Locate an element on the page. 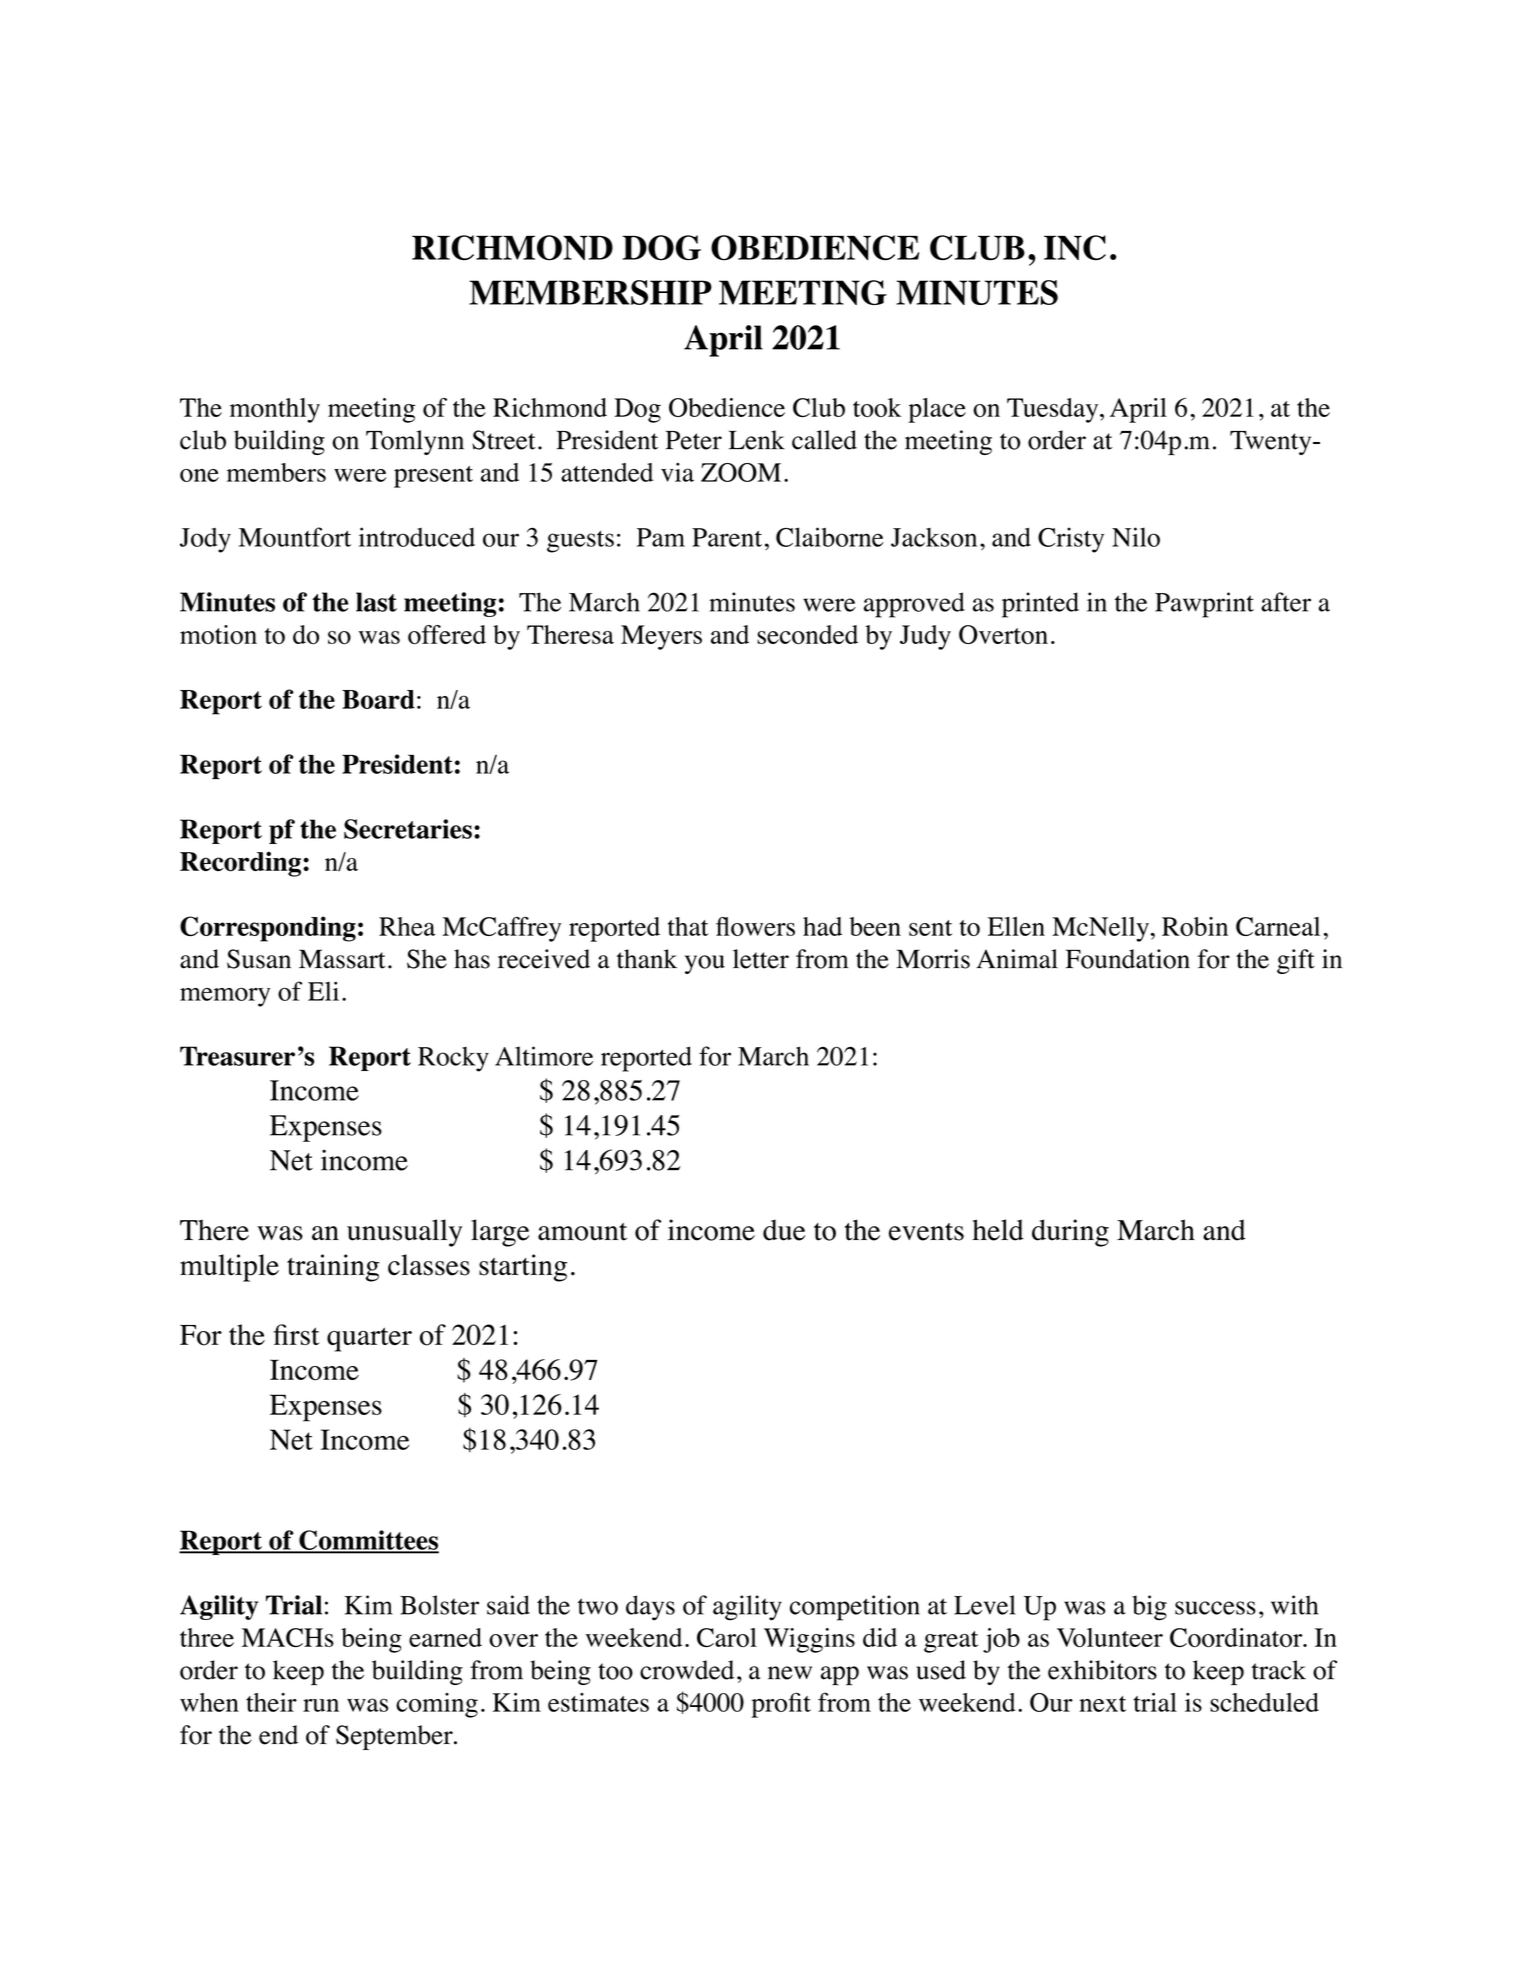 The width and height of the document is (1527, 1976). Tuesday is located at coordinates (1054, 410).
